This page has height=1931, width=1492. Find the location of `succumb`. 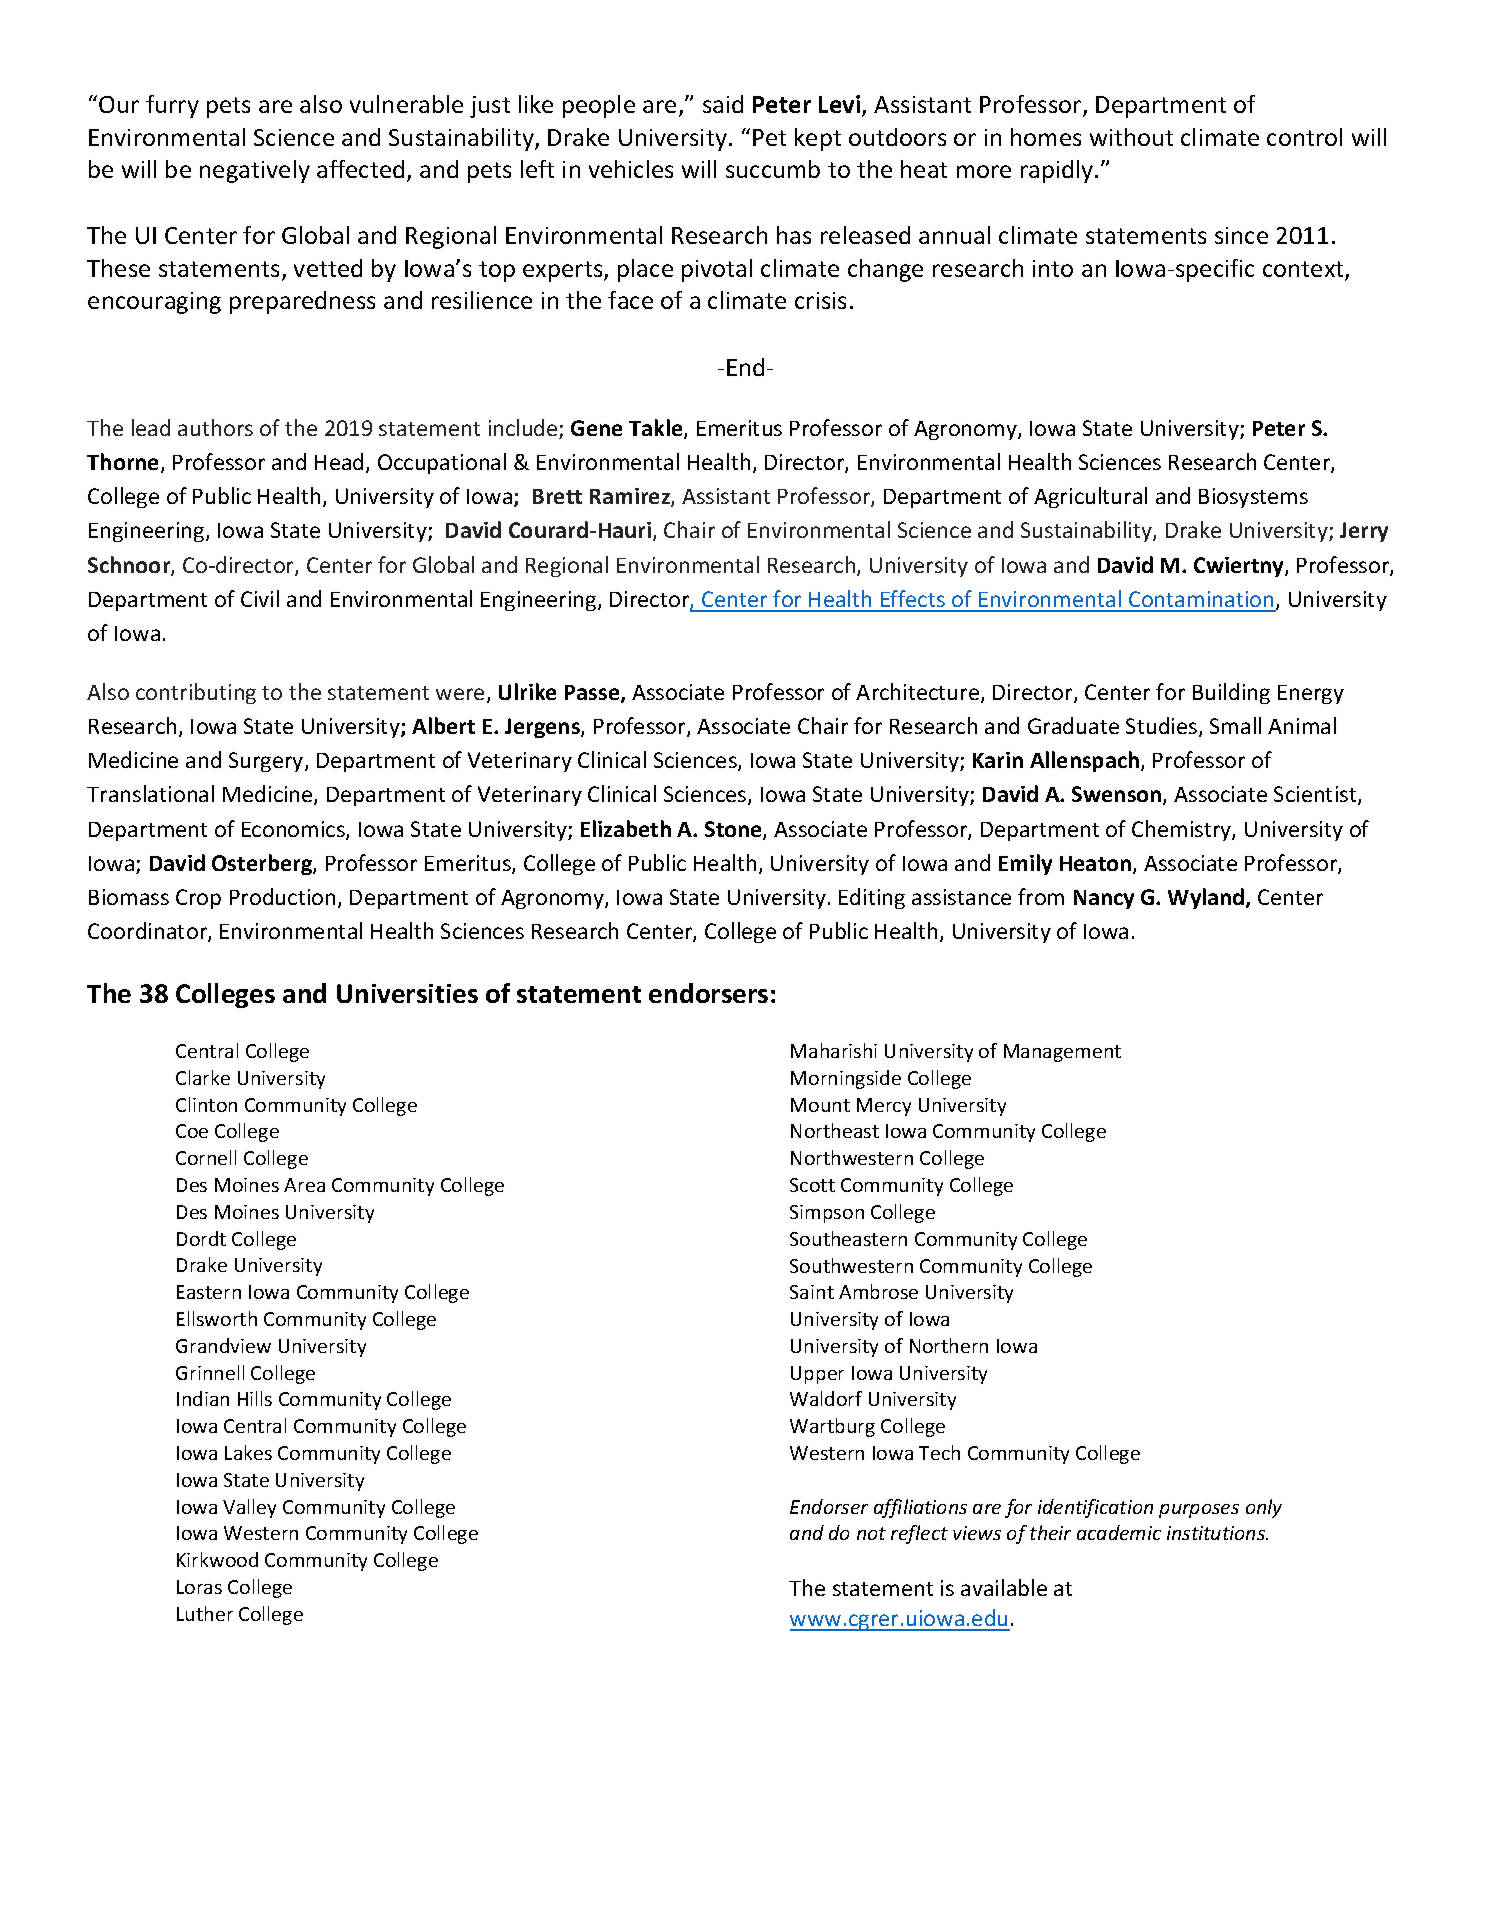

succumb is located at coordinates (773, 169).
